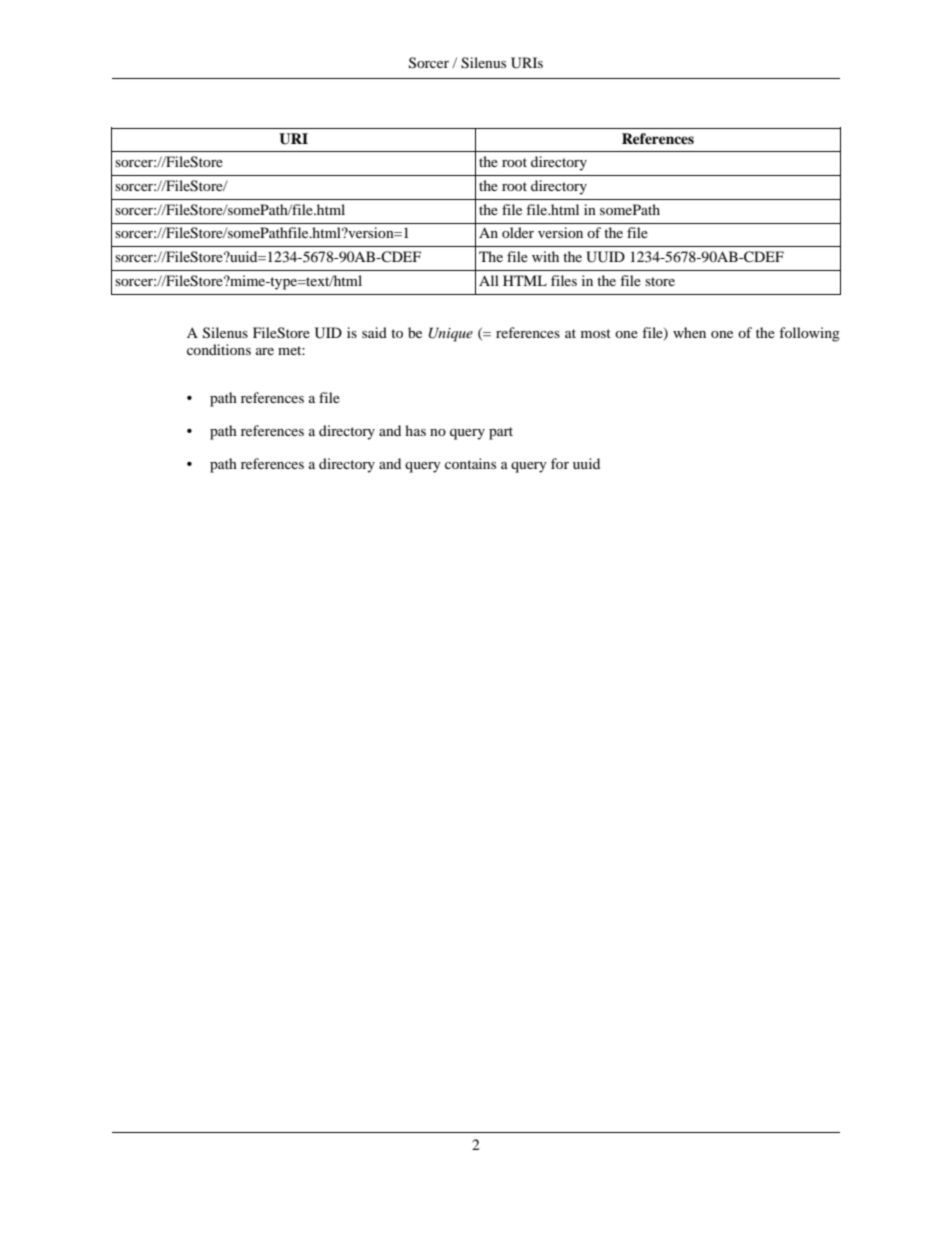 The width and height of the page is (952, 1233). What do you see at coordinates (451, 334) in the page?
I see `Unique` at bounding box center [451, 334].
